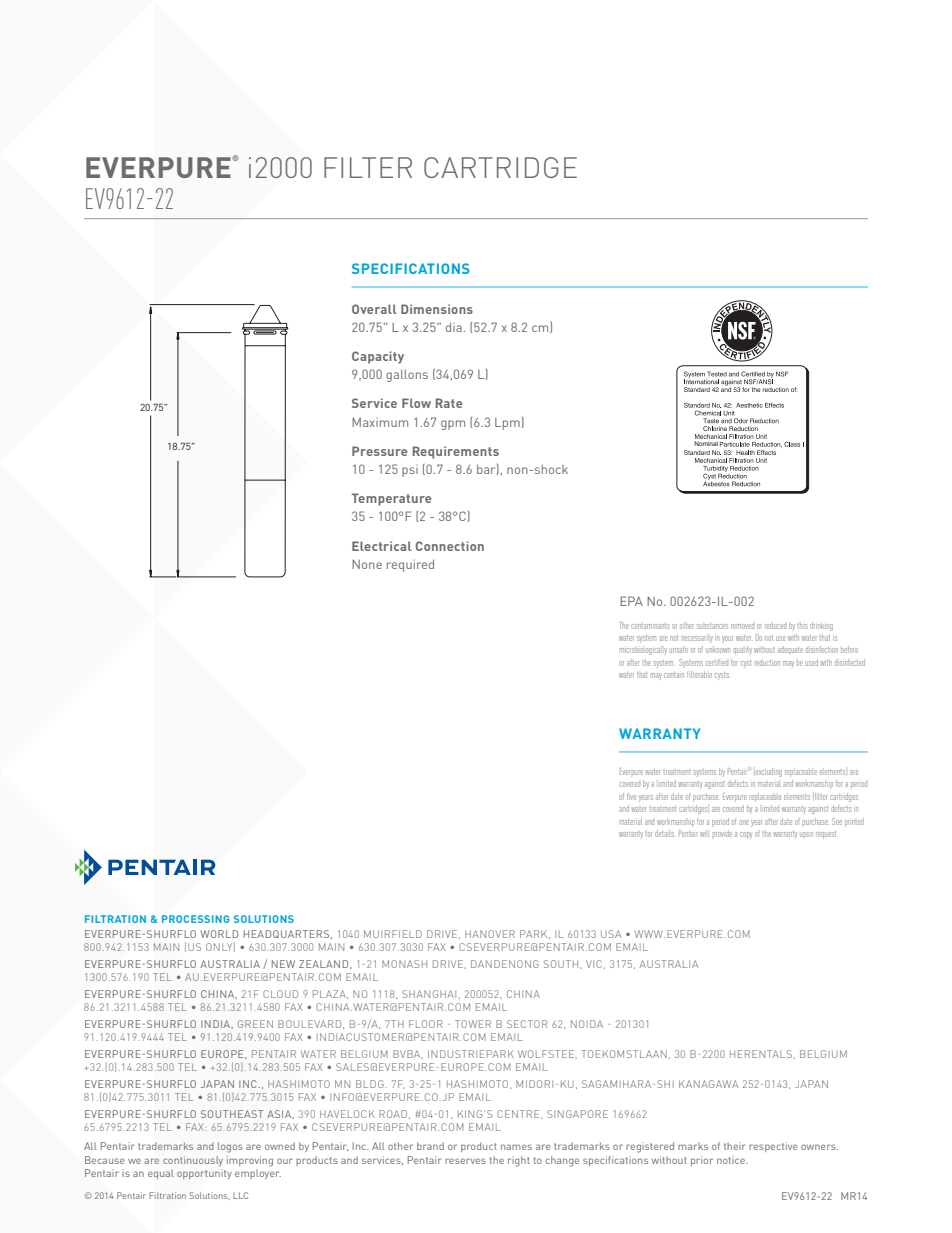 This screenshot has height=1233, width=952. I want to click on copy, so click(746, 835).
